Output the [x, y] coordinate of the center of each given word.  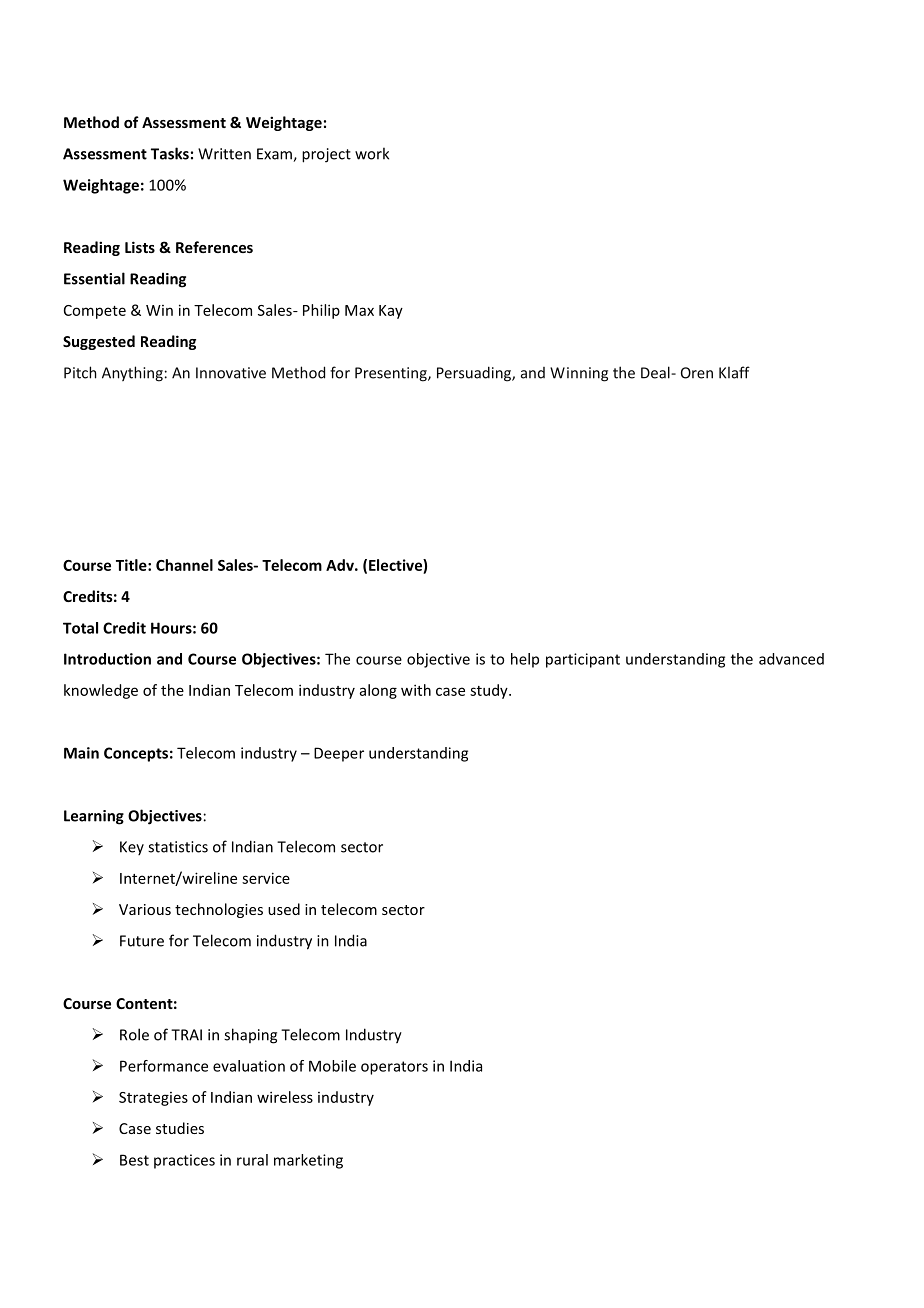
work [372, 153]
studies [180, 1128]
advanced [791, 659]
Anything [132, 374]
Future [142, 941]
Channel [184, 565]
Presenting [392, 374]
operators [394, 1068]
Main [81, 753]
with [416, 690]
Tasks [170, 153]
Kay [391, 312]
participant [583, 660]
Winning [579, 374]
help [525, 660]
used [284, 909]
